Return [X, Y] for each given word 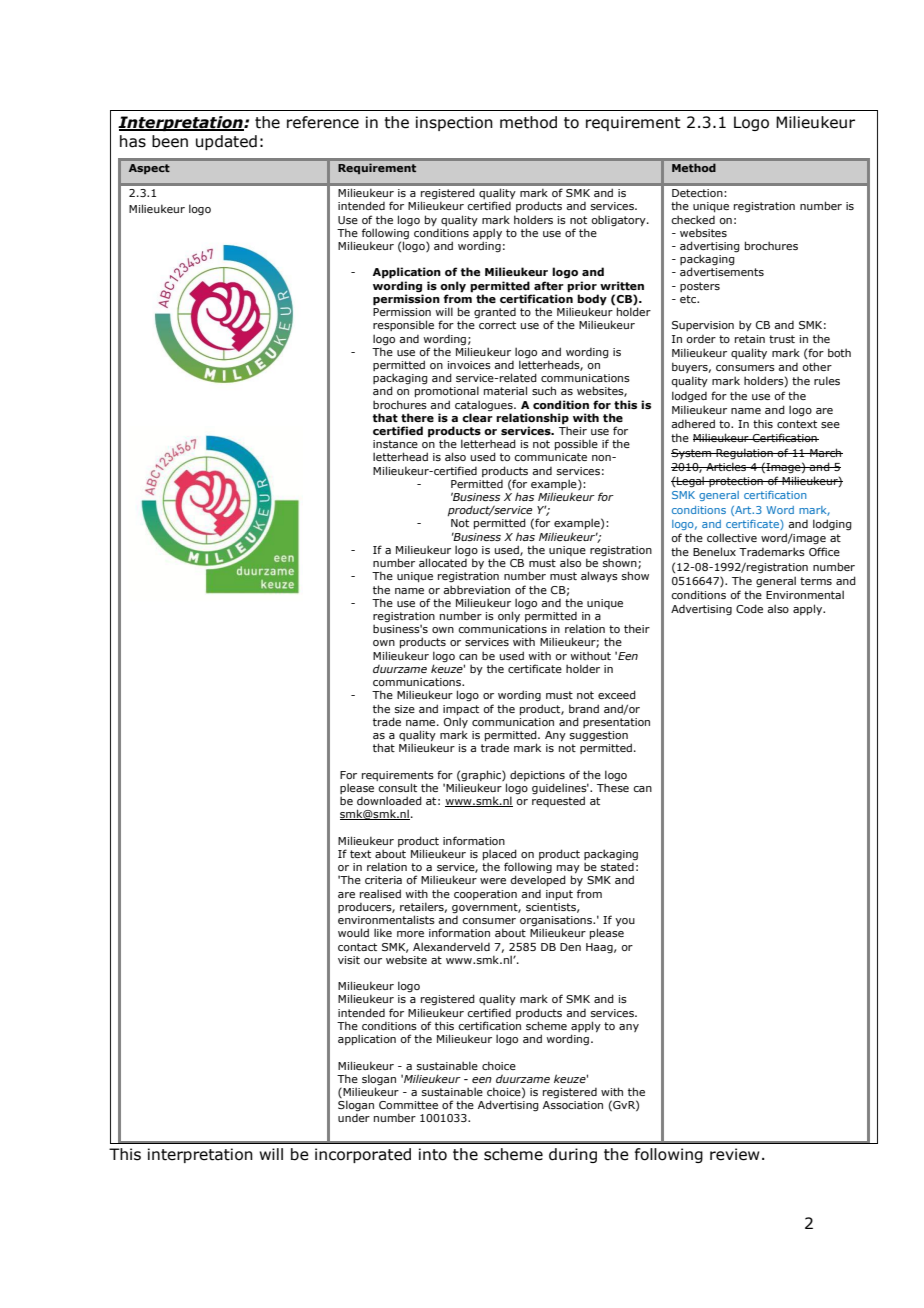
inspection [454, 123]
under [354, 1118]
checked [693, 219]
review [735, 1154]
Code [749, 608]
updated [226, 142]
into [433, 1154]
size [405, 709]
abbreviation [476, 589]
